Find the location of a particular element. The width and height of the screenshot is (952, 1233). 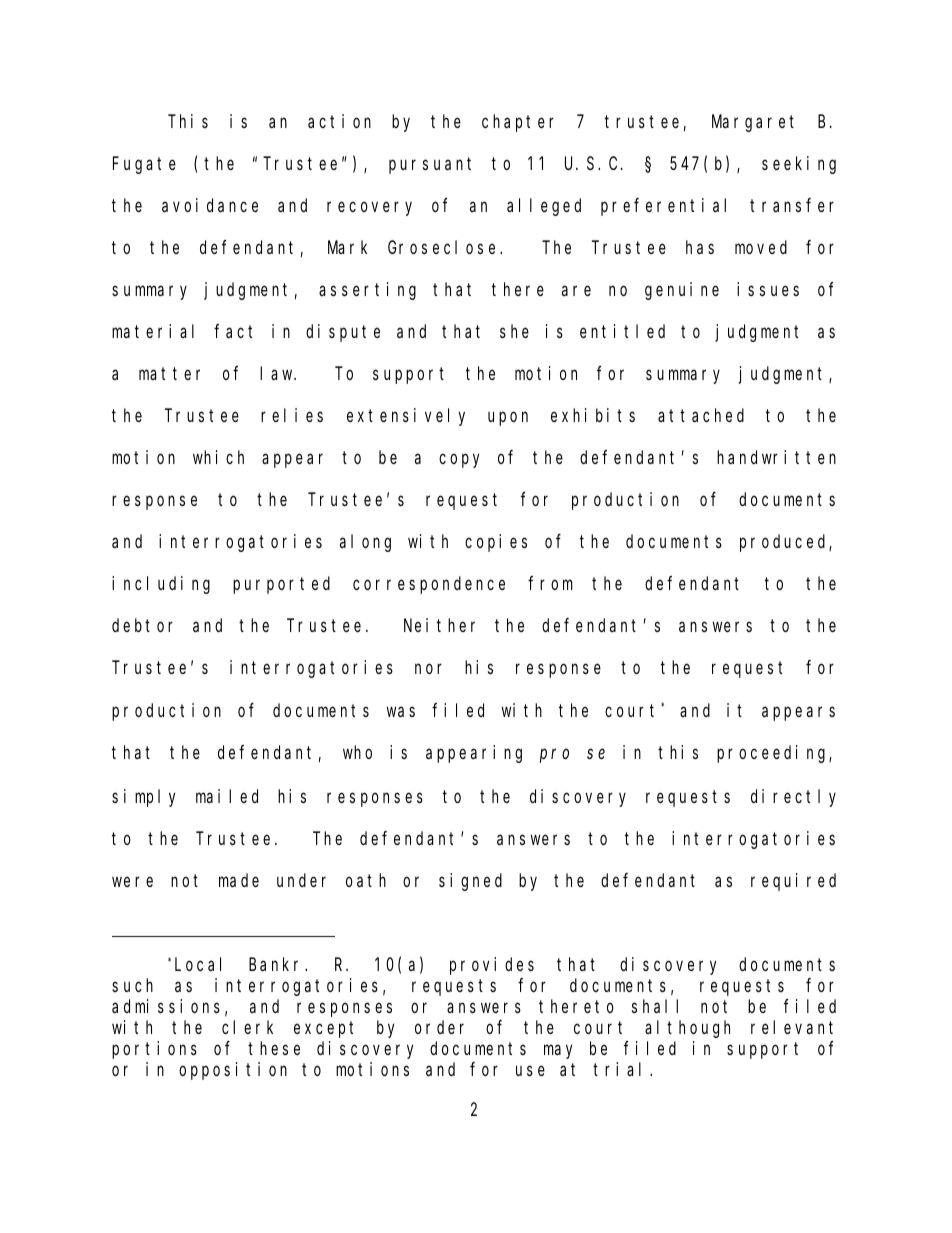

avoidance is located at coordinates (210, 205).
